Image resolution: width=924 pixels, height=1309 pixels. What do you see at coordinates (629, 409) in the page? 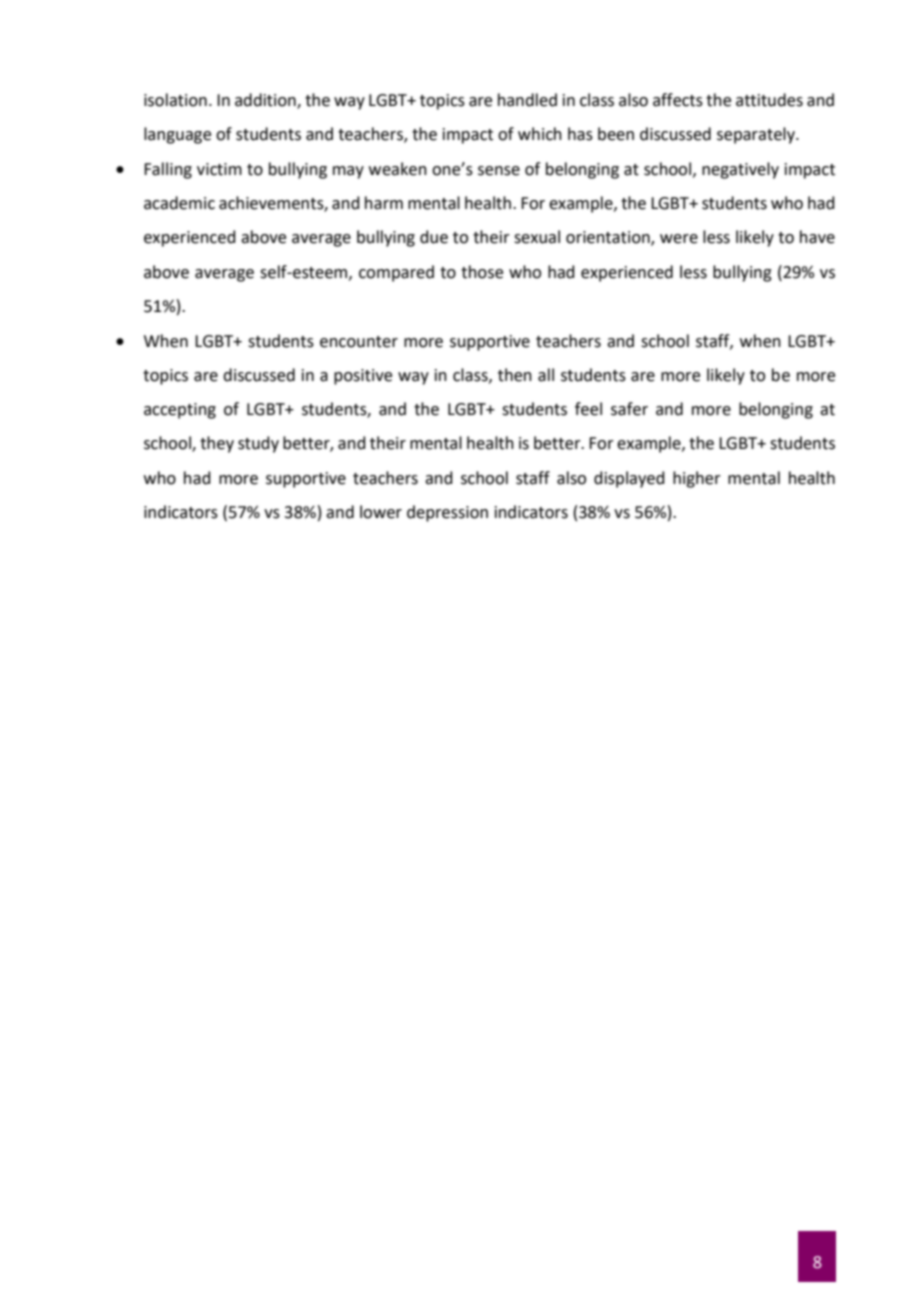
I see `safer` at bounding box center [629, 409].
